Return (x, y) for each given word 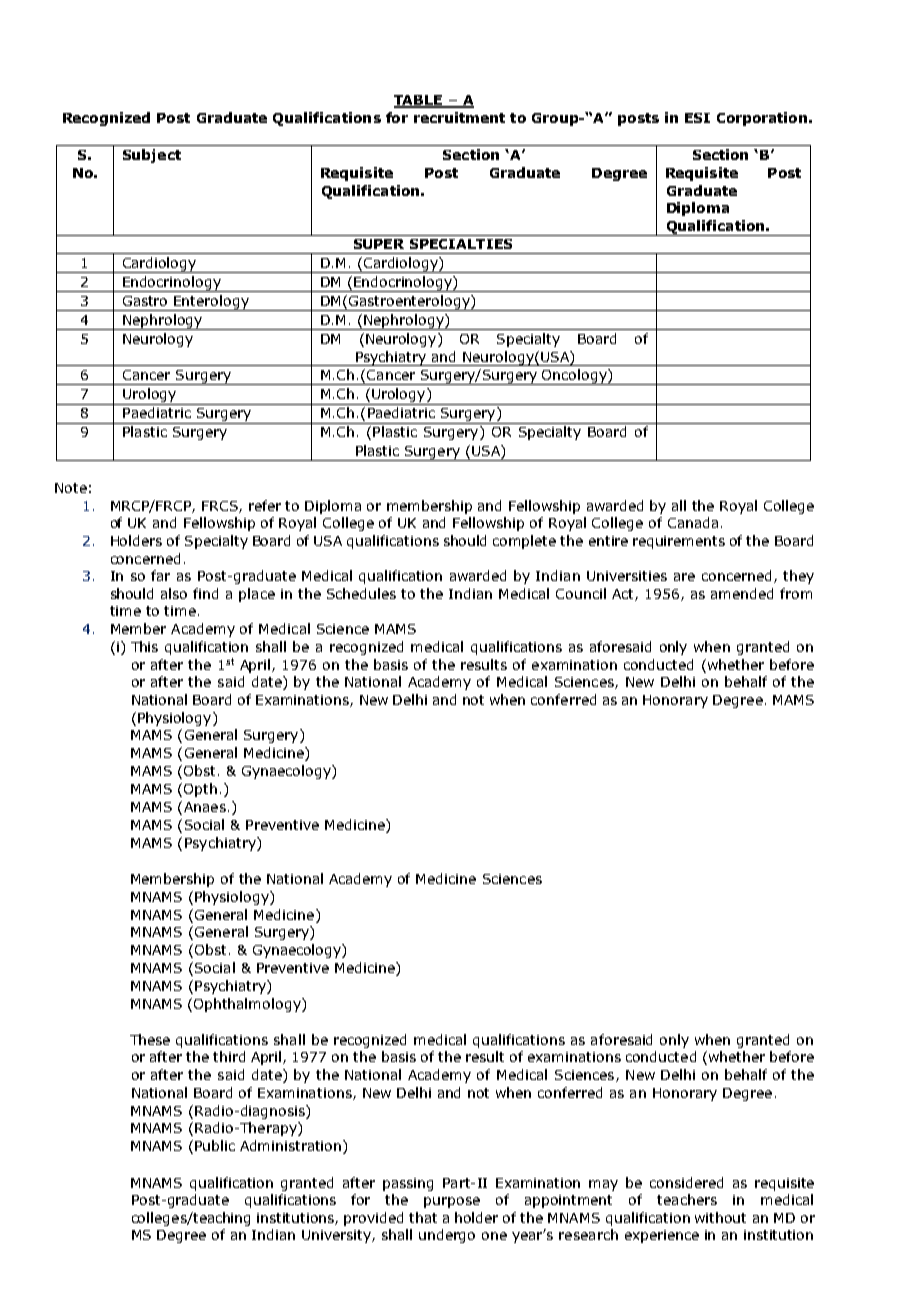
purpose (452, 1202)
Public (215, 1145)
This (144, 646)
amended (742, 593)
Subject (152, 156)
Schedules (361, 593)
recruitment (459, 117)
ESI (697, 118)
